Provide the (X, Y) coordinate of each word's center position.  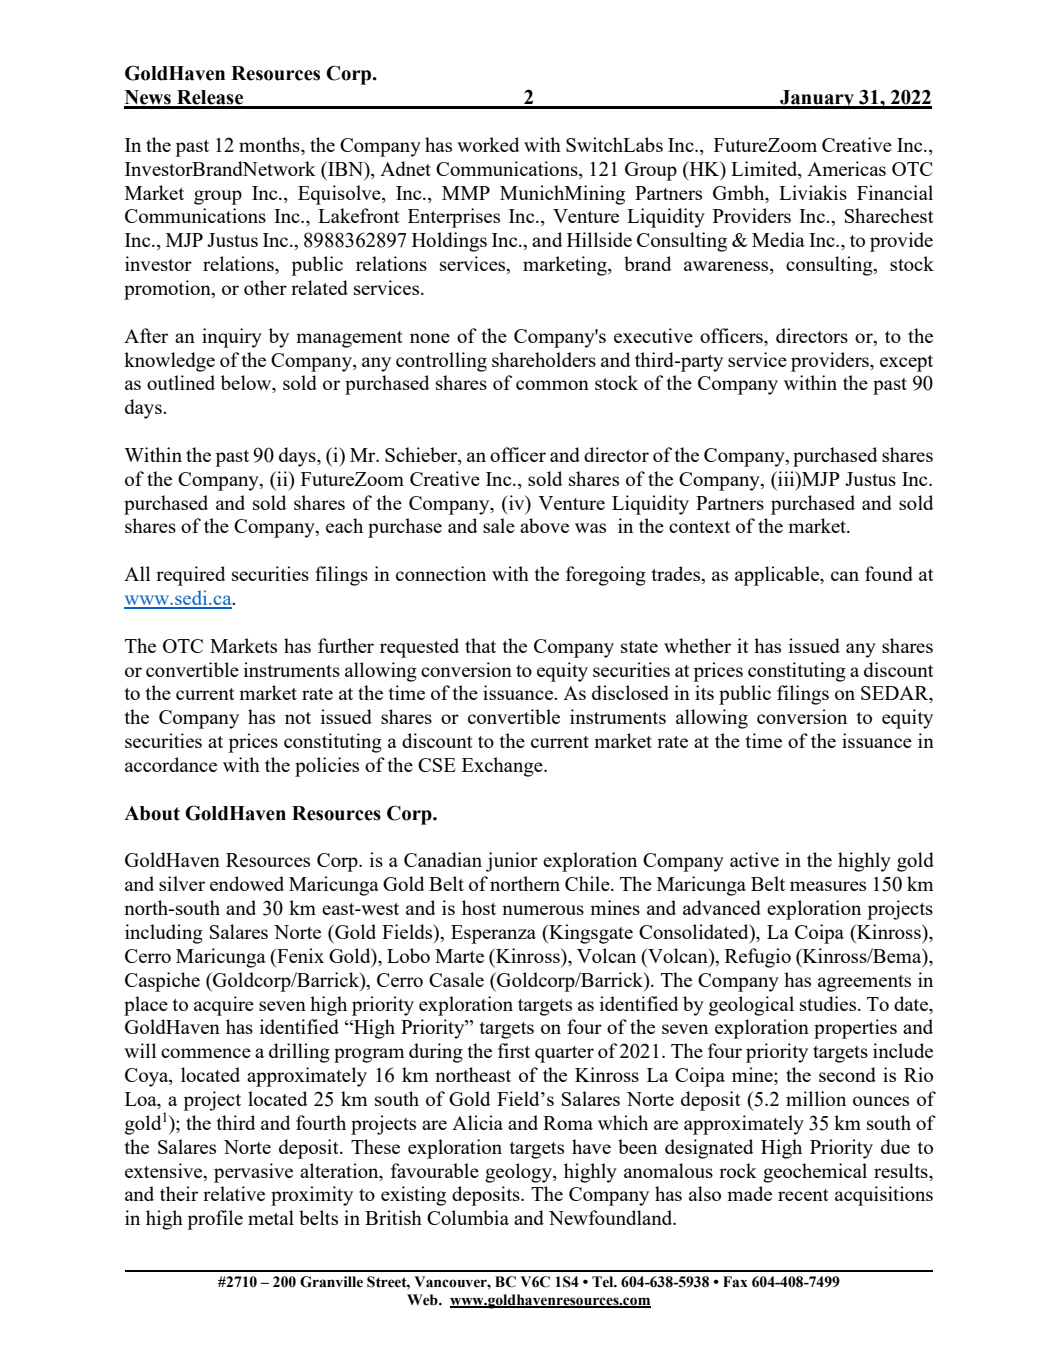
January (817, 99)
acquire (224, 1006)
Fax (735, 1282)
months (270, 146)
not (298, 718)
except (906, 363)
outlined (181, 382)
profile (215, 1220)
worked (488, 144)
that (480, 645)
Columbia (468, 1217)
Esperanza (493, 934)
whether (697, 645)
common (552, 385)
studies (828, 1003)
